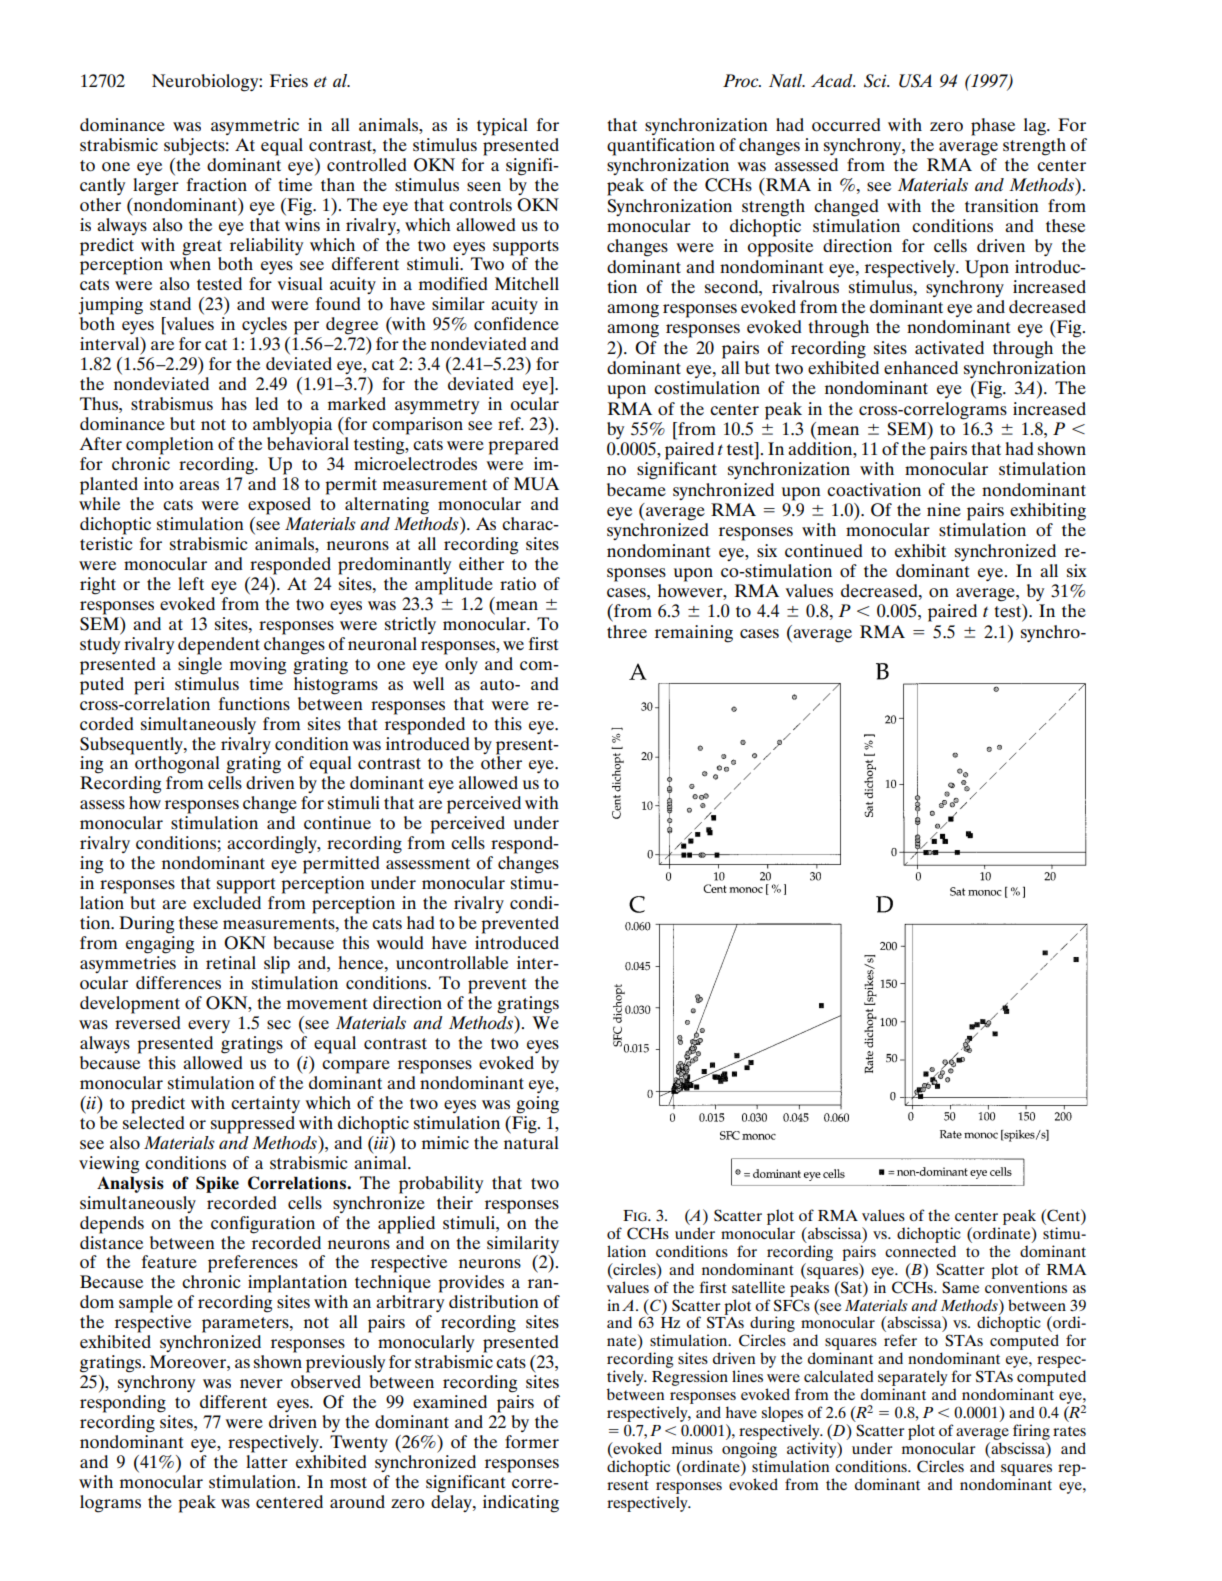 The height and width of the image is (1581, 1222). What do you see at coordinates (199, 485) in the image?
I see `areas` at bounding box center [199, 485].
